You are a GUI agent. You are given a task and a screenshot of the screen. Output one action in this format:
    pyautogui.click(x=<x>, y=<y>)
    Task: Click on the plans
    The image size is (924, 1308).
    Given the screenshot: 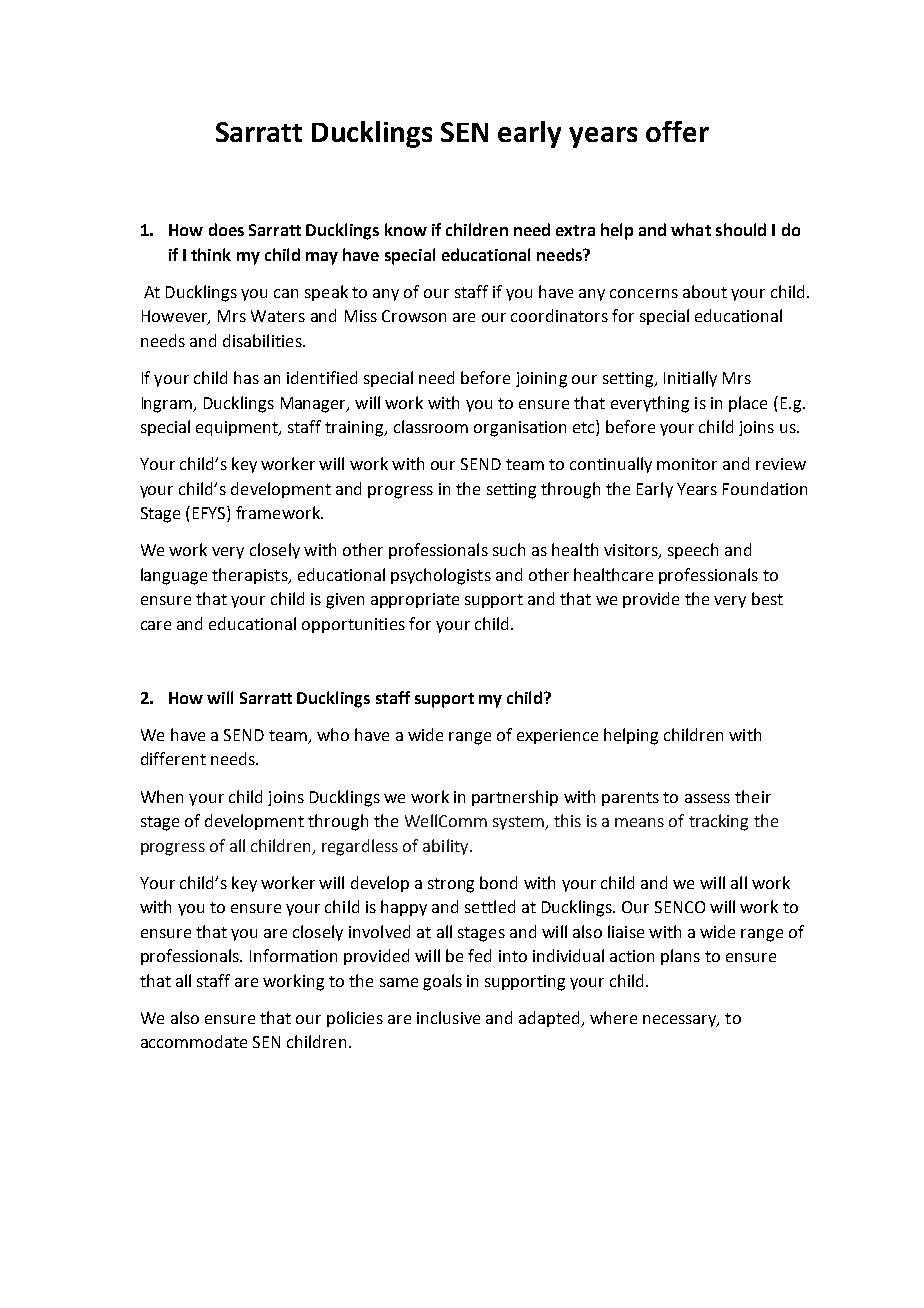 What is the action you would take?
    pyautogui.click(x=680, y=957)
